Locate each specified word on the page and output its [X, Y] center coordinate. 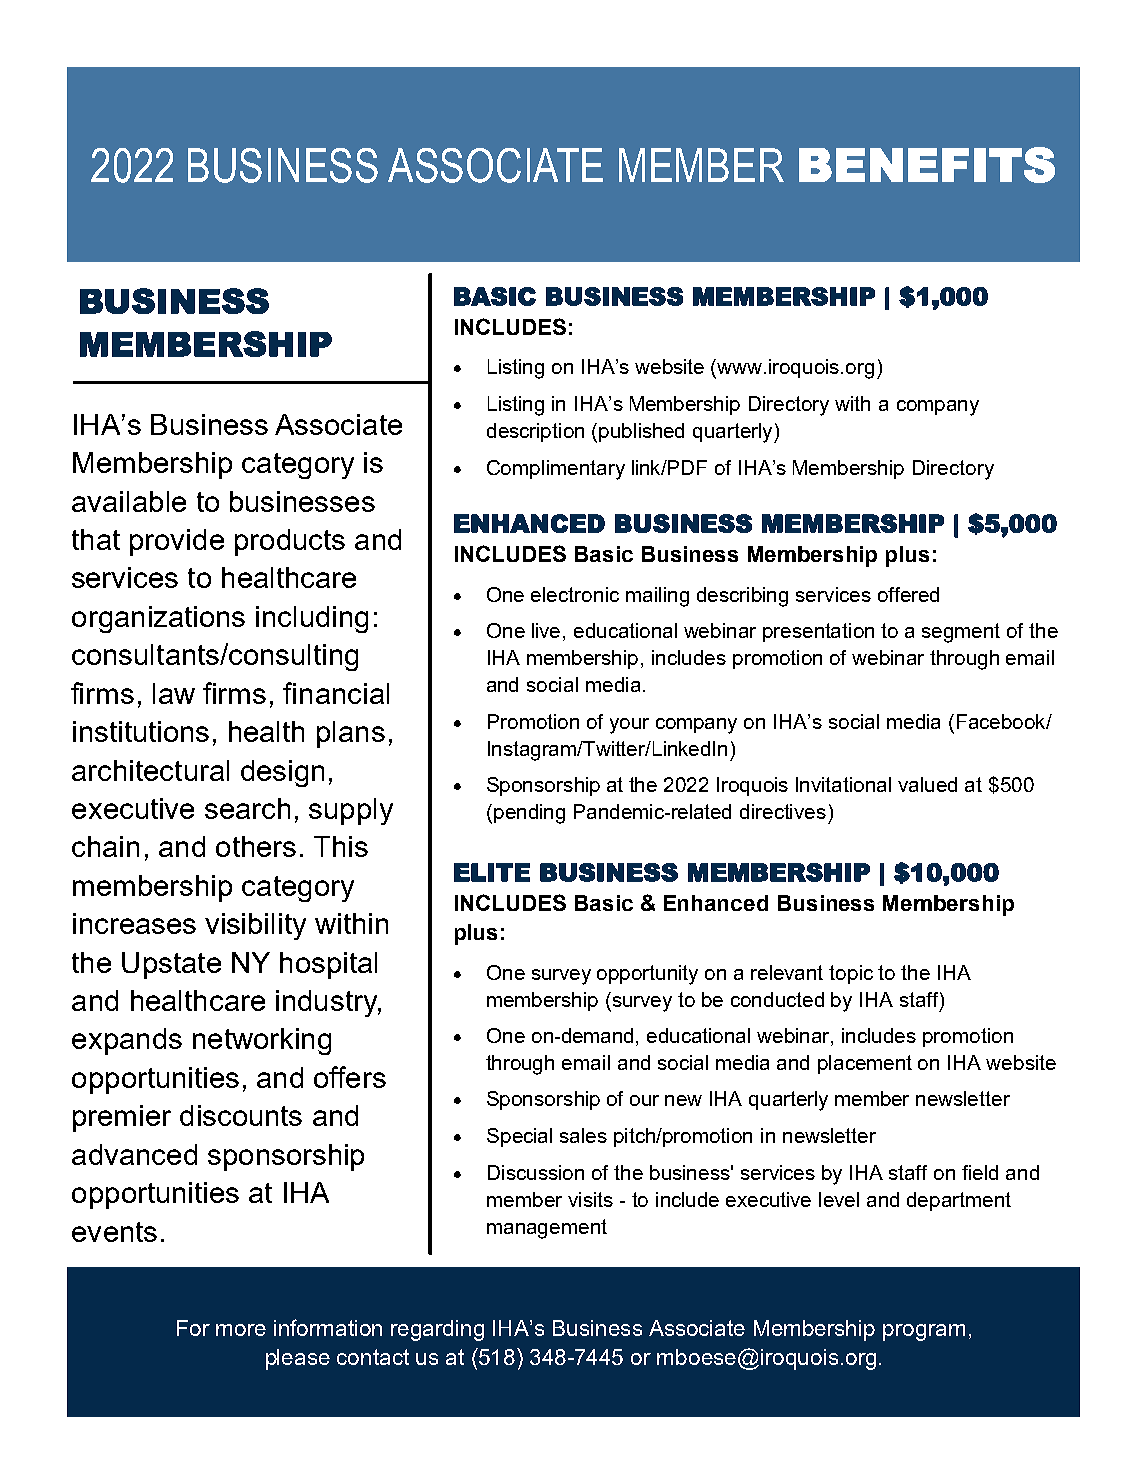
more [241, 1330]
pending [529, 814]
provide [177, 542]
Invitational [843, 784]
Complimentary [556, 470]
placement [865, 1064]
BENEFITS [927, 165]
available [129, 501]
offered [908, 594]
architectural [150, 770]
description [535, 432]
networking [262, 1041]
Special [519, 1137]
